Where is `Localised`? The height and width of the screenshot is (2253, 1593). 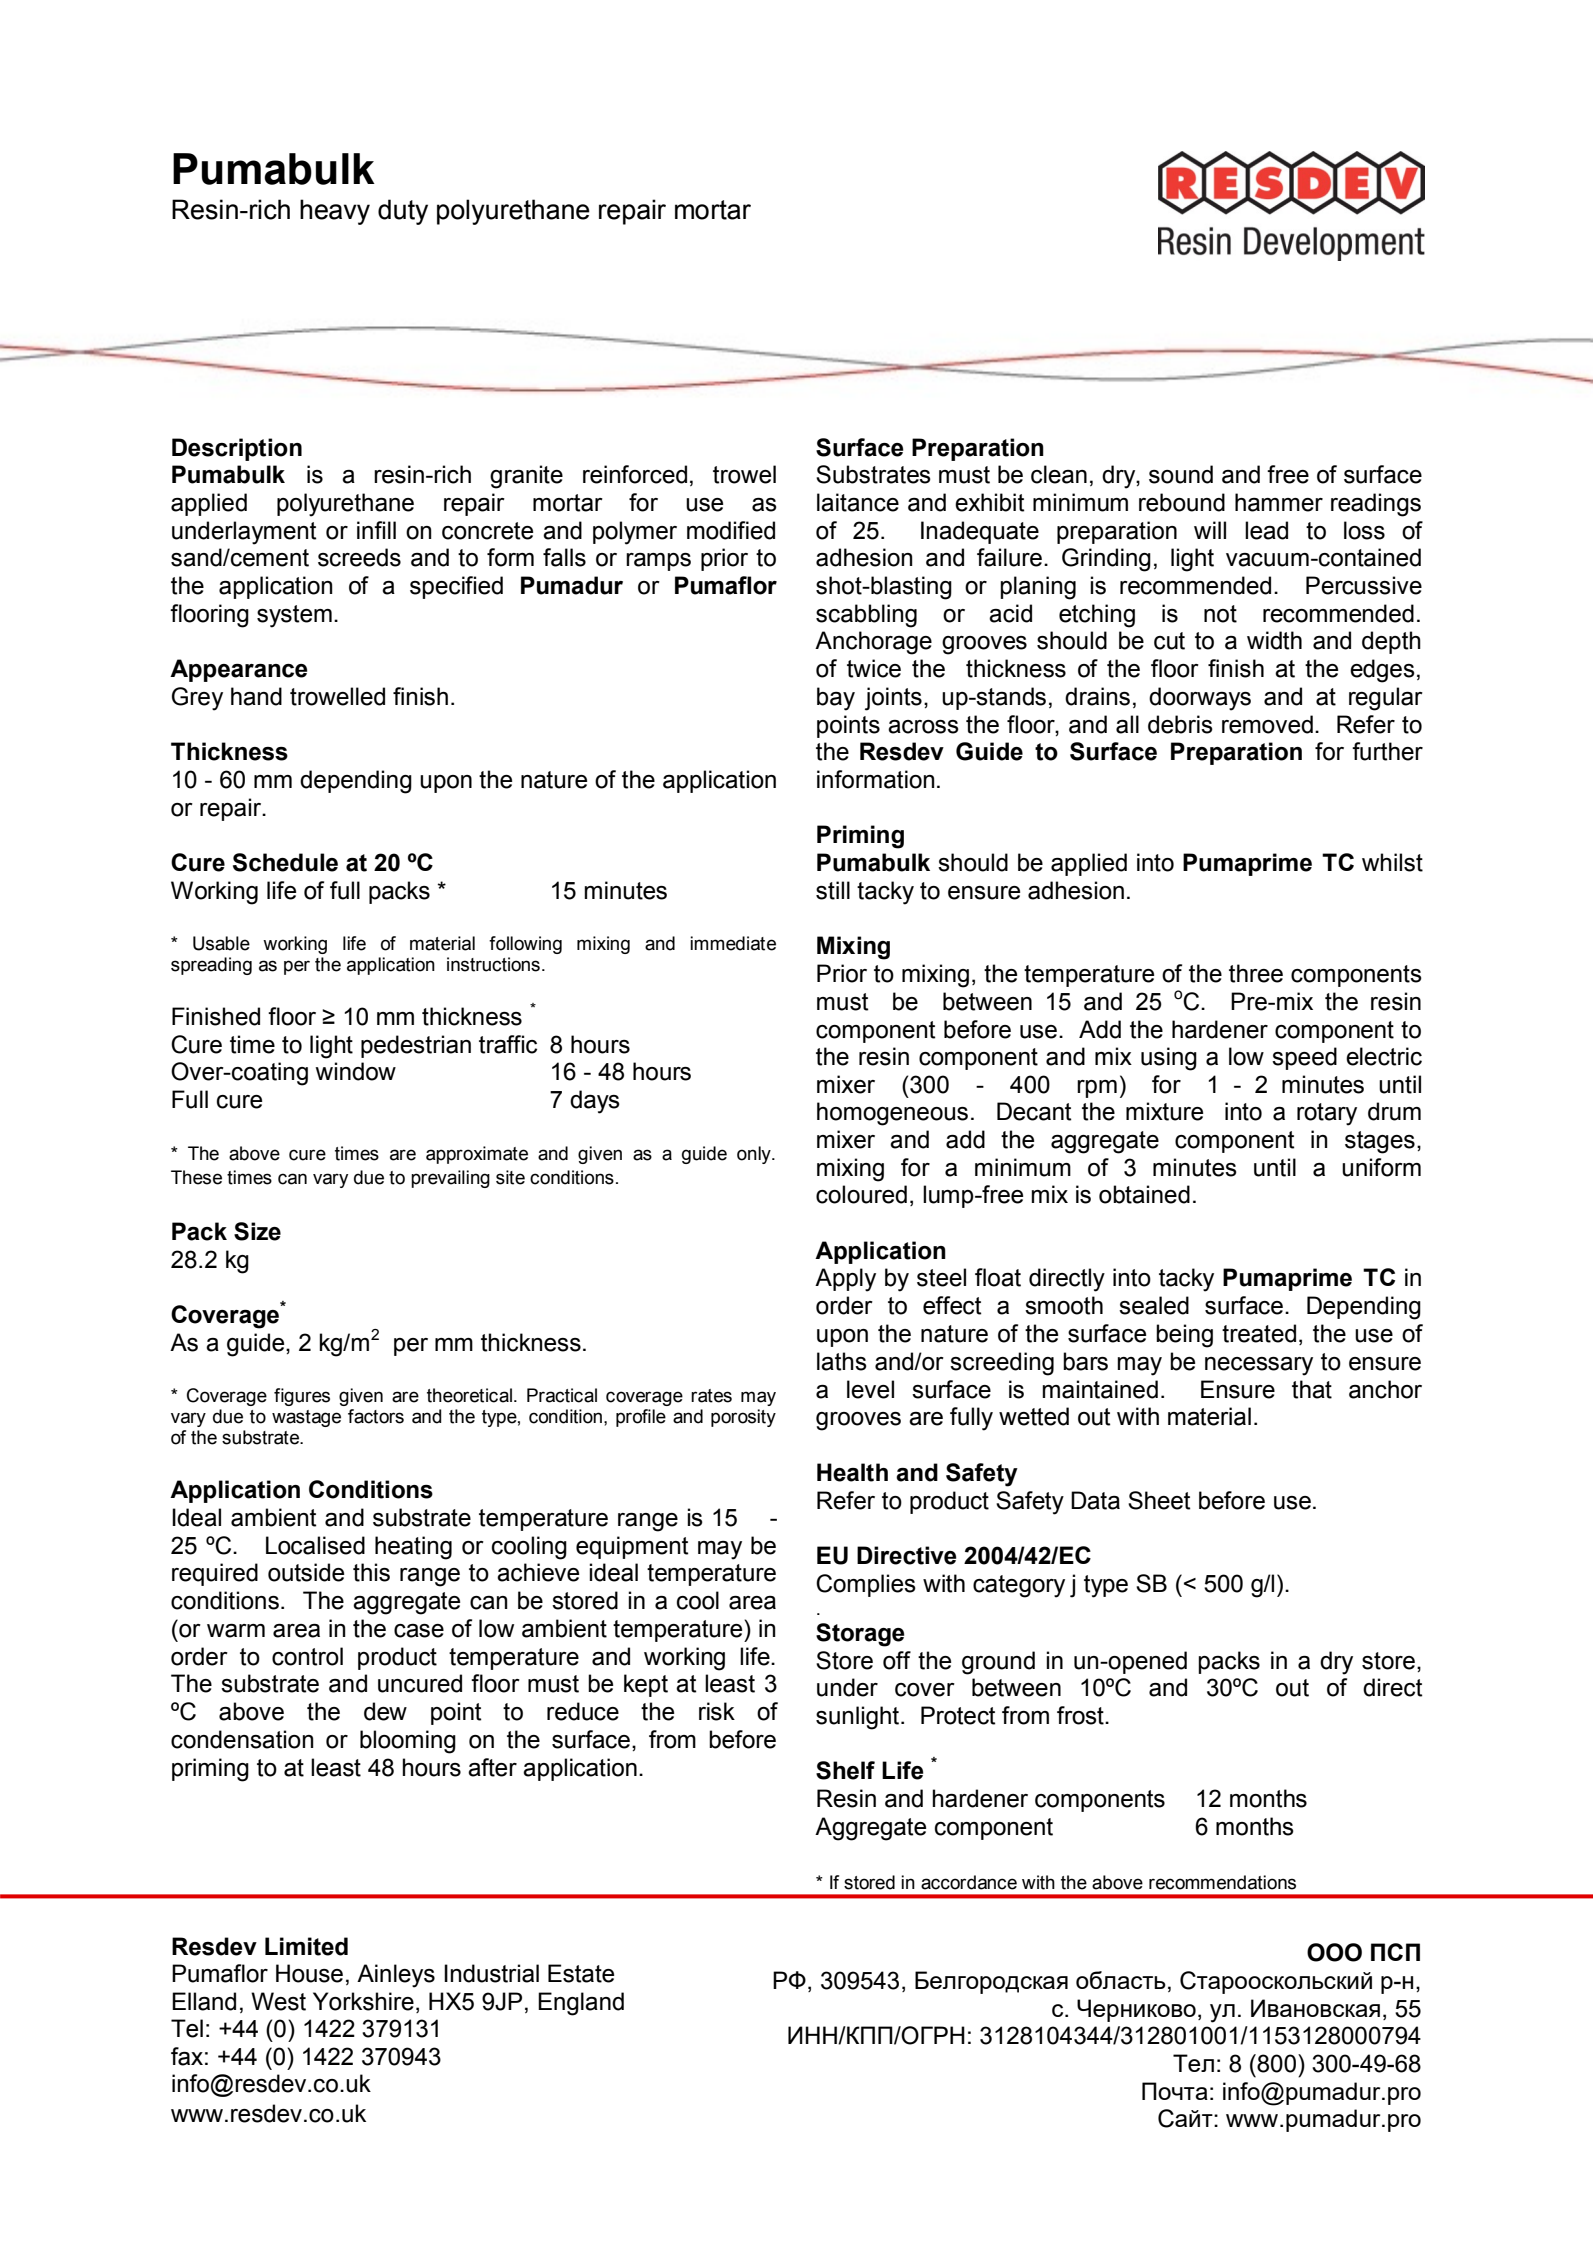 Localised is located at coordinates (315, 1545).
